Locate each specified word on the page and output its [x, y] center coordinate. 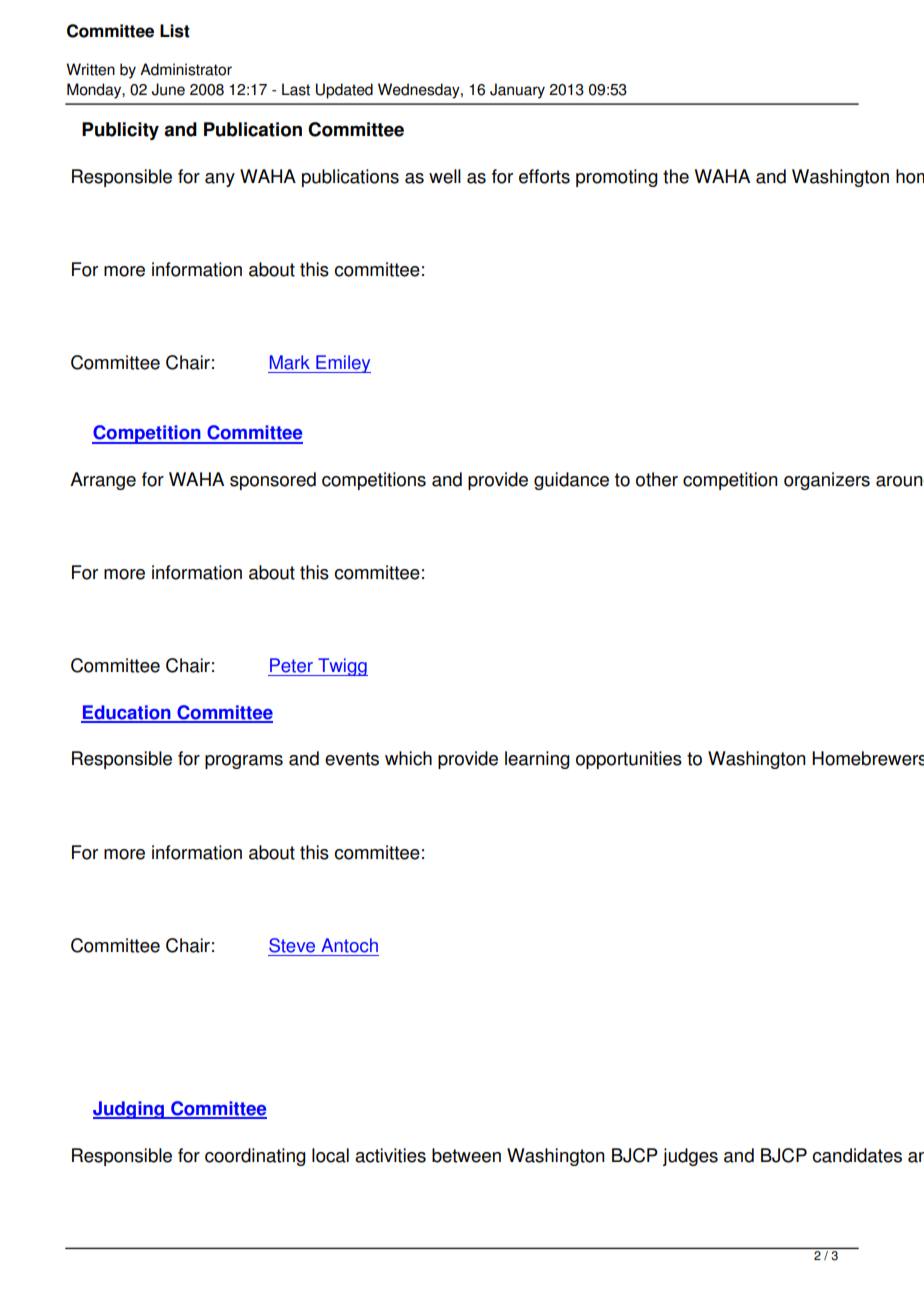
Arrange [103, 481]
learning [537, 760]
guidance [571, 481]
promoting [617, 178]
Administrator [186, 69]
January [517, 91]
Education [127, 713]
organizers [827, 481]
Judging [129, 1110]
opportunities [629, 760]
